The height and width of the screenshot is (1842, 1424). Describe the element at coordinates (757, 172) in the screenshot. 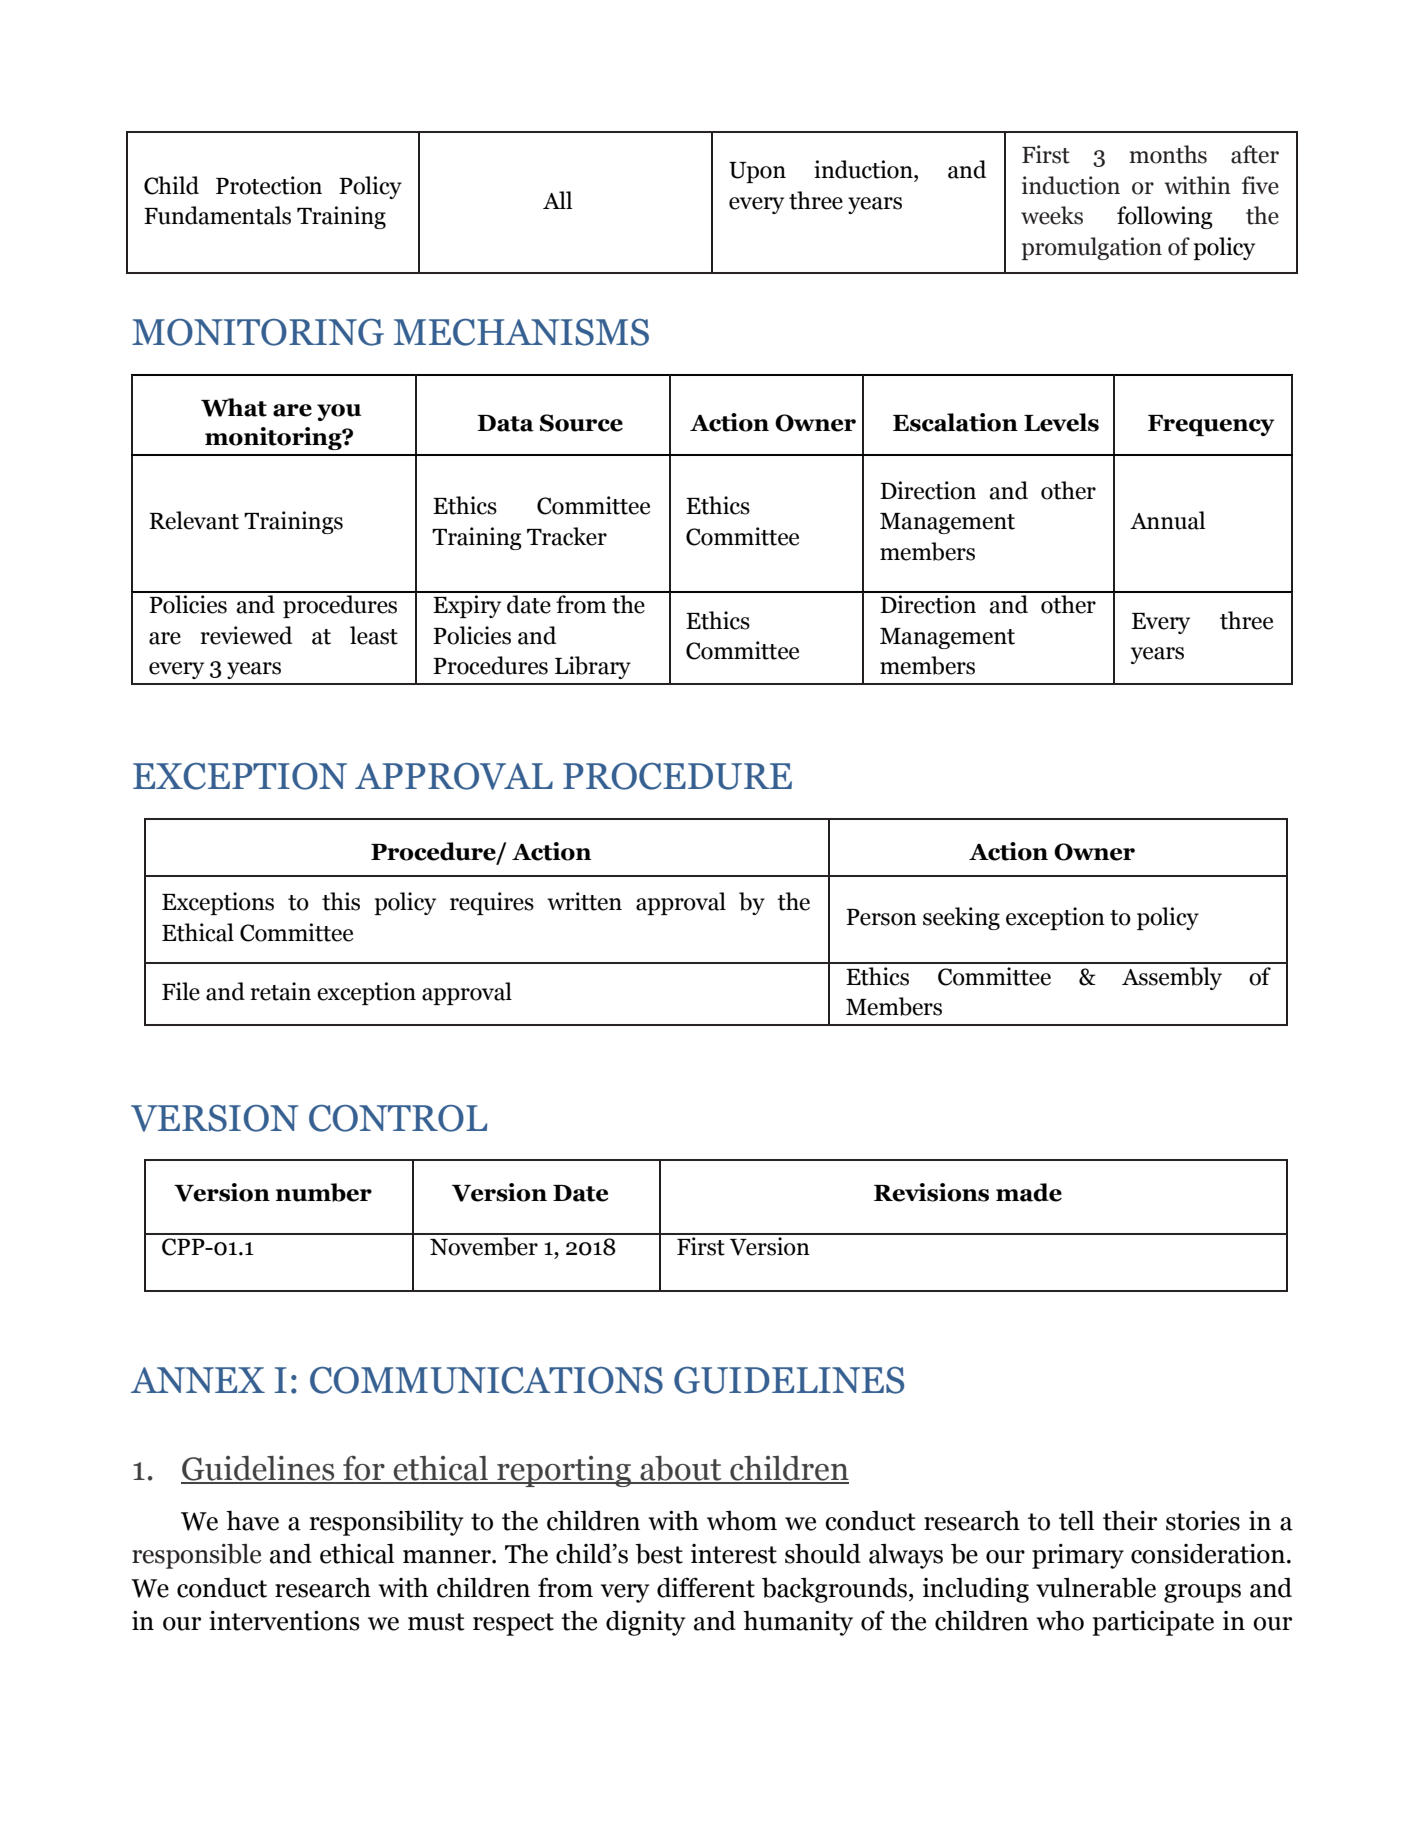

I see `Upon` at that location.
